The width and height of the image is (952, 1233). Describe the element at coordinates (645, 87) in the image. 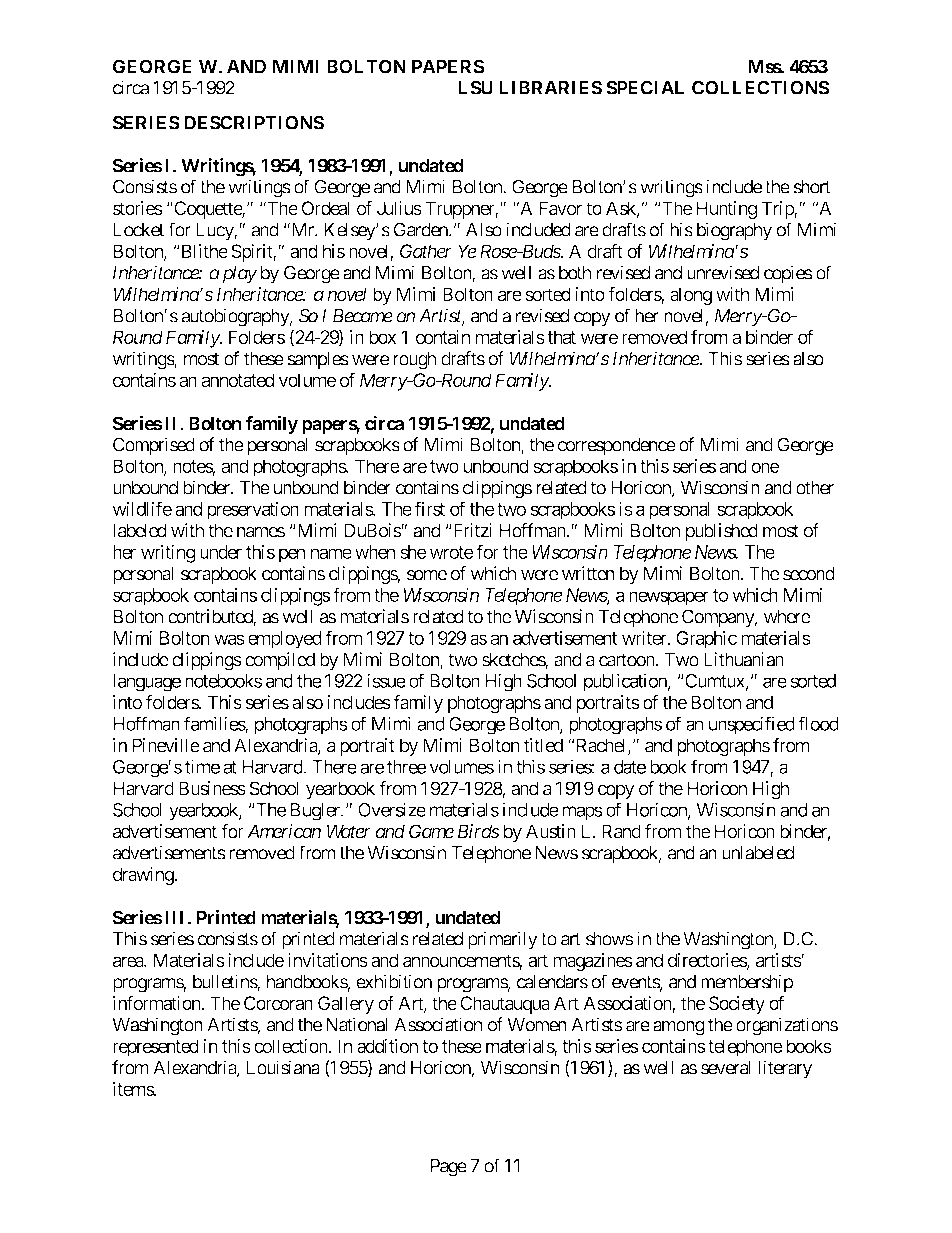

I see `SPECIAL` at that location.
